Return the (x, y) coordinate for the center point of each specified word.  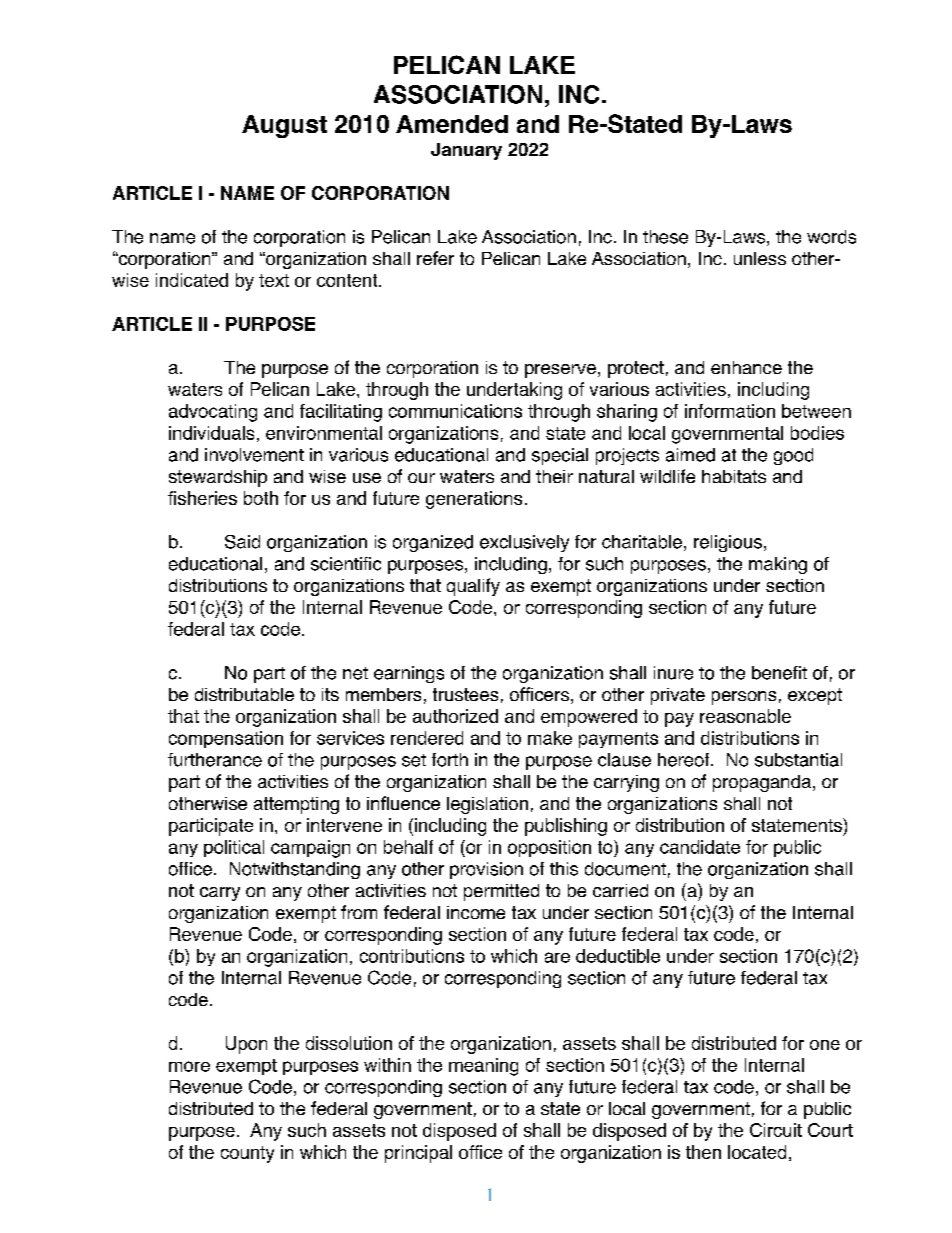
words (831, 237)
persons (744, 698)
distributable (244, 694)
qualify (473, 587)
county (247, 1154)
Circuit (776, 1130)
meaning (483, 1067)
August (284, 126)
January (466, 151)
